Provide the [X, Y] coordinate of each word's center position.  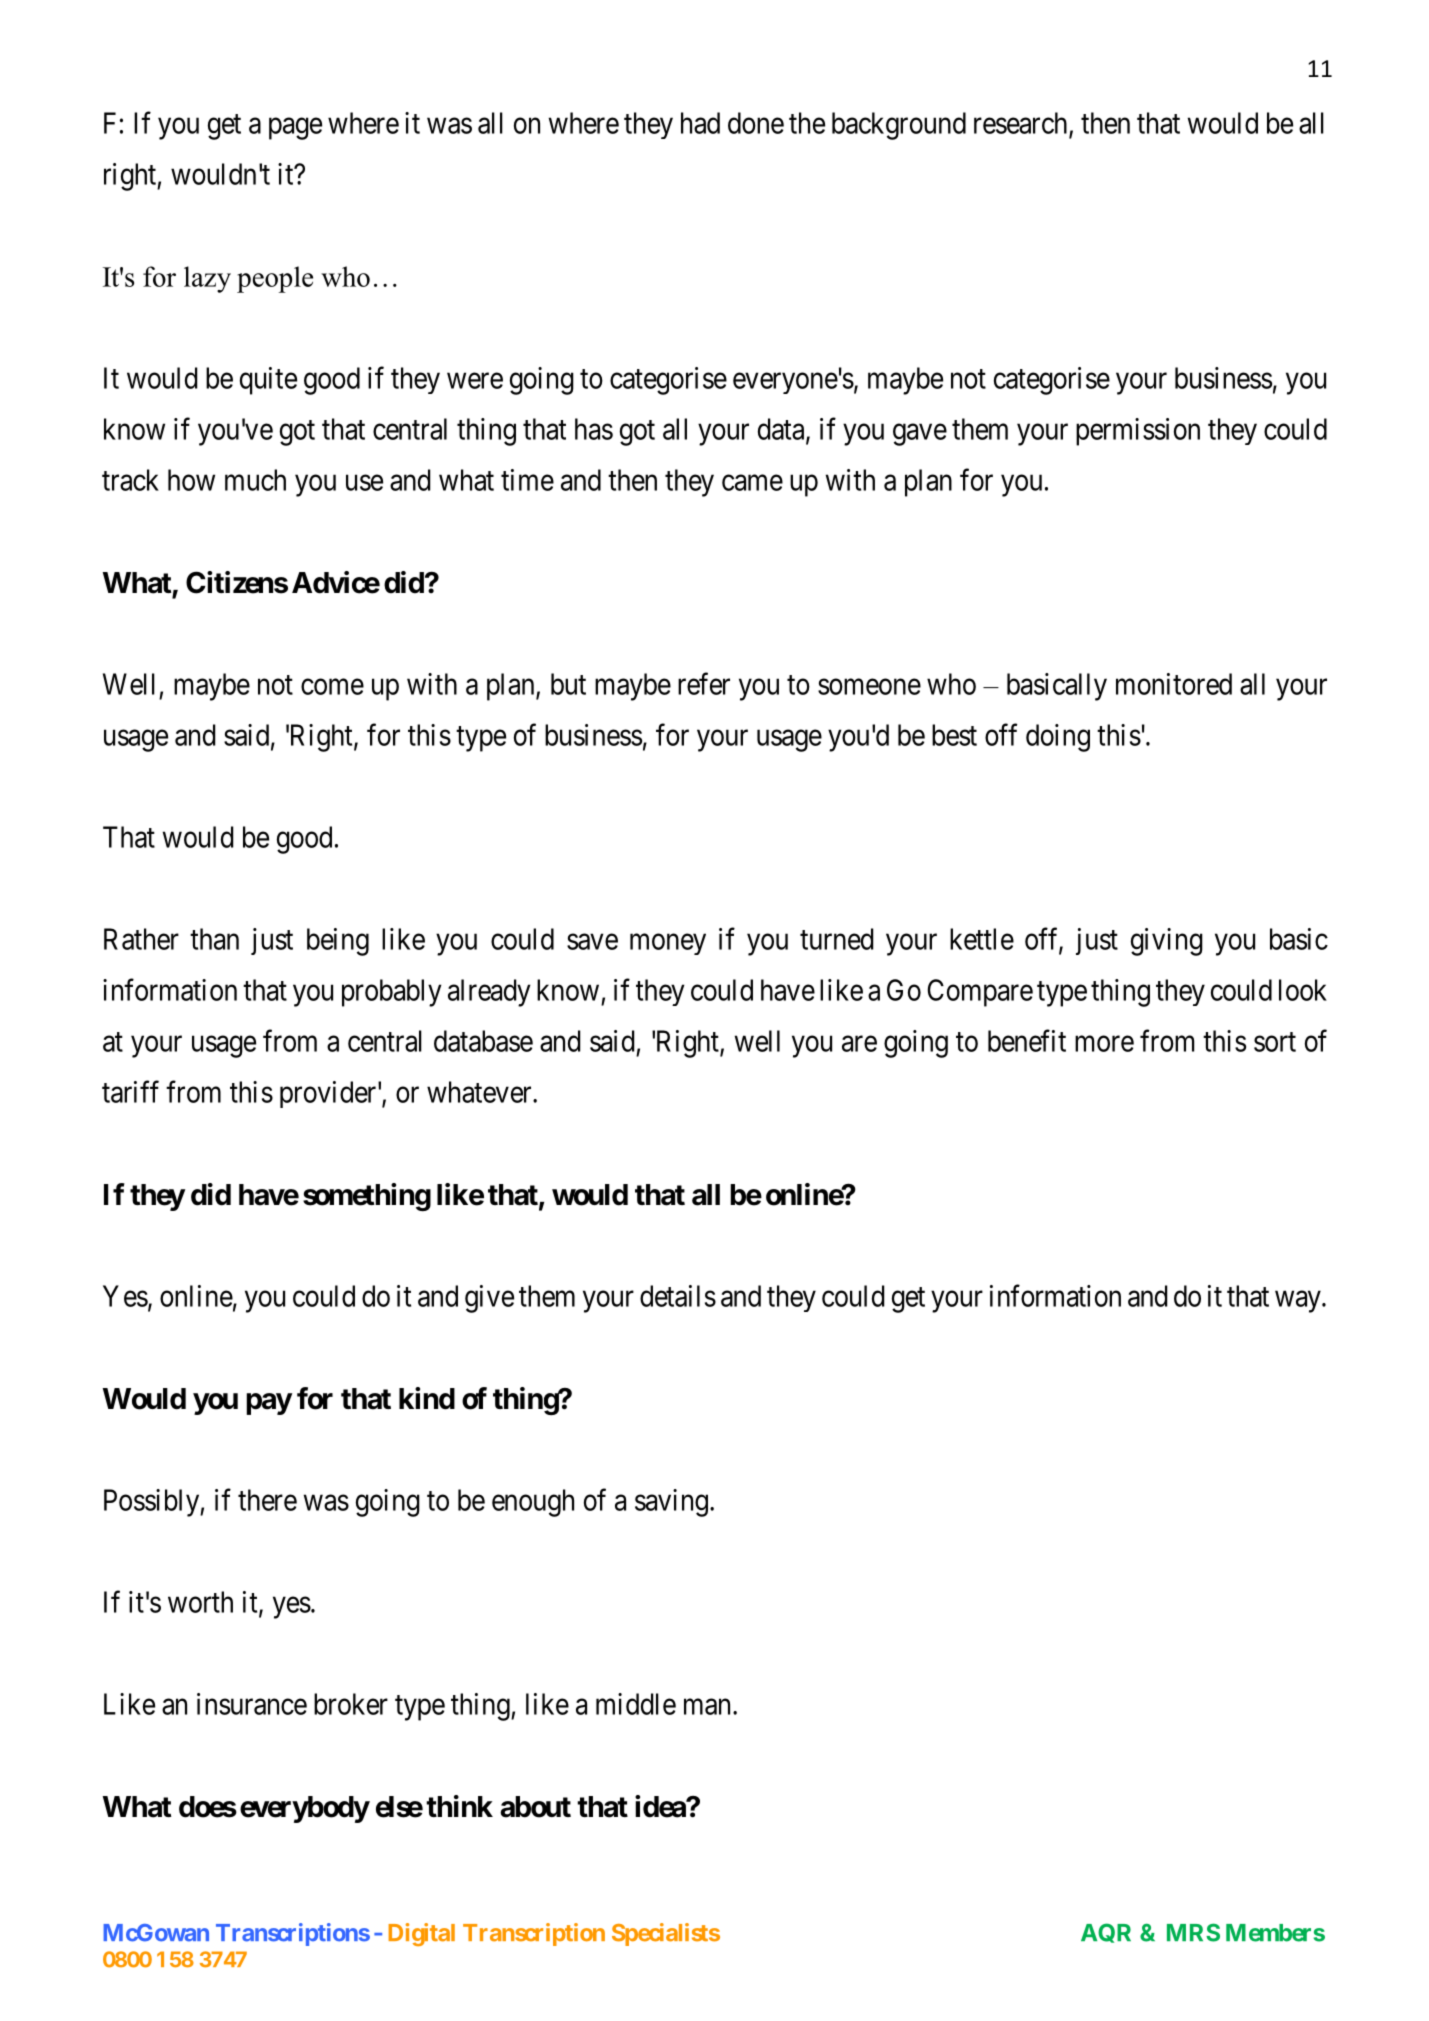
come [332, 687]
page [295, 129]
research [1022, 124]
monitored [1174, 684]
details [678, 1296]
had [700, 123]
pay [269, 1404]
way [1299, 1302]
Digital [421, 1934]
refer [704, 683]
